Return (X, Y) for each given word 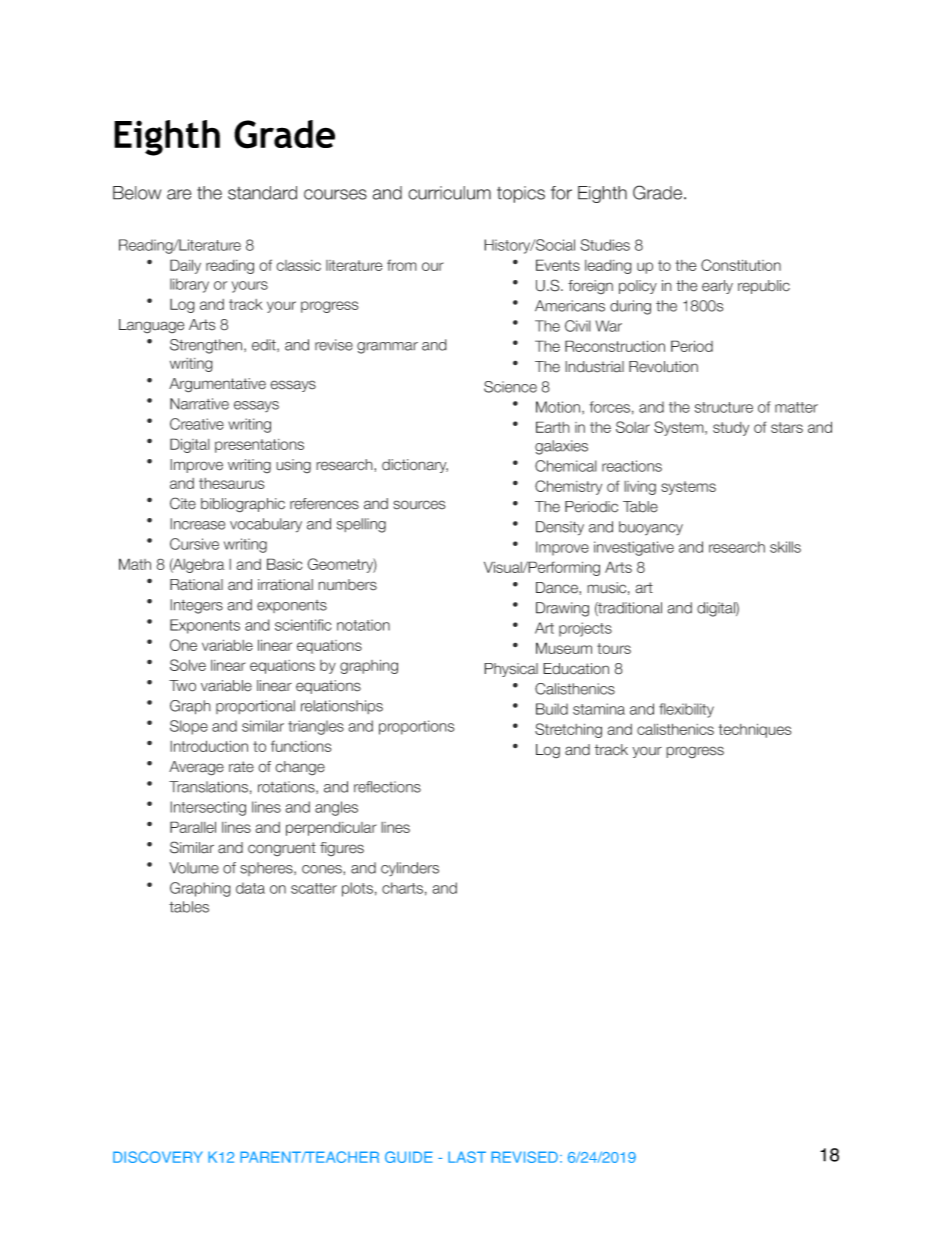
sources (419, 505)
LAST (467, 1157)
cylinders (410, 869)
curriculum (449, 193)
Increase (197, 524)
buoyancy (651, 528)
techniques (755, 730)
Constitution (741, 265)
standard (262, 193)
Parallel (193, 827)
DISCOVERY (158, 1157)
